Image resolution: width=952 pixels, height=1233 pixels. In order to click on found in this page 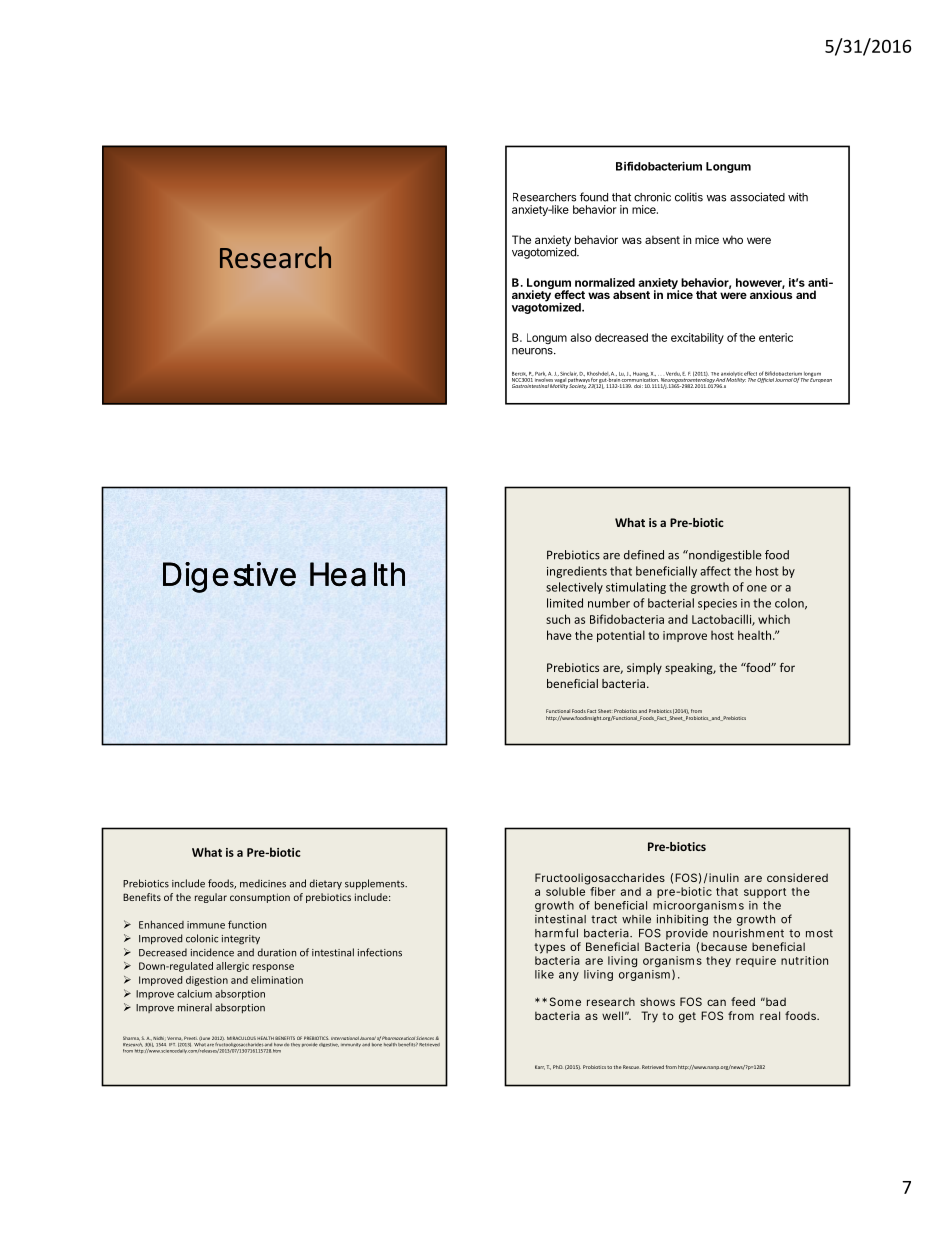, I will do `click(594, 197)`.
